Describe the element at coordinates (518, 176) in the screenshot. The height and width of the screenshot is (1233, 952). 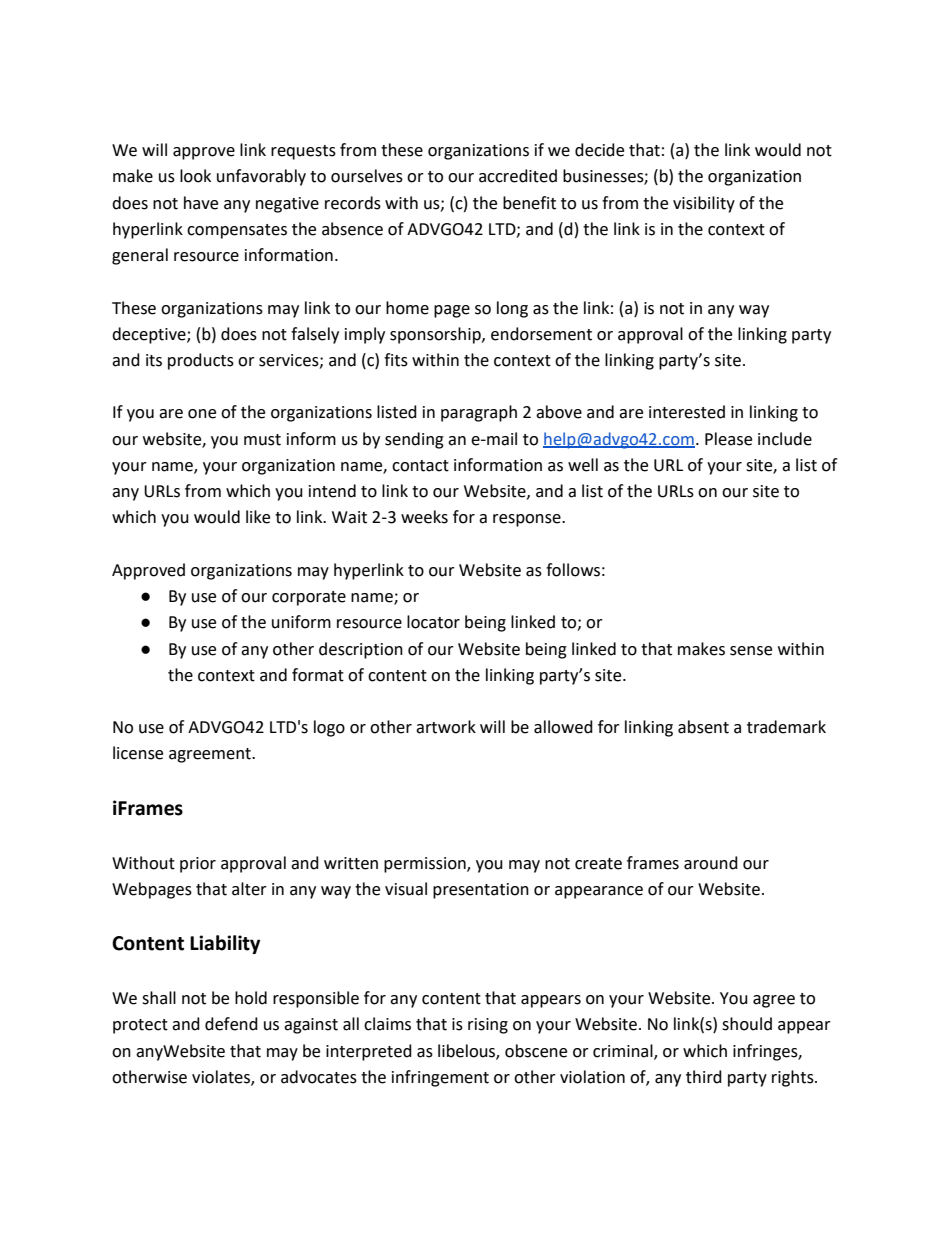
I see `accredited` at that location.
